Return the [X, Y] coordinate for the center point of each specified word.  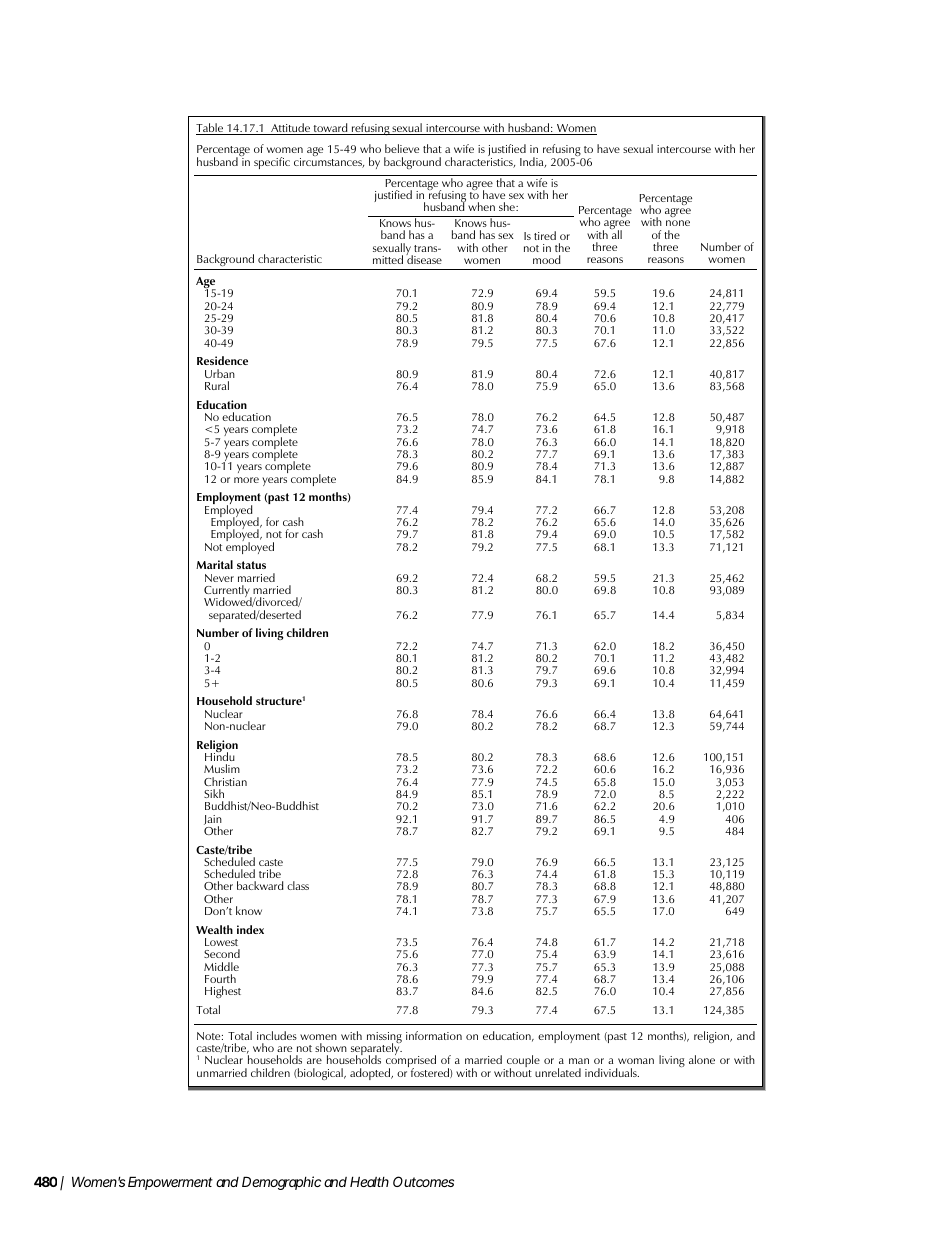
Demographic [281, 1183]
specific [272, 163]
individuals [612, 1072]
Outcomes [423, 1181]
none [678, 223]
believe [402, 148]
